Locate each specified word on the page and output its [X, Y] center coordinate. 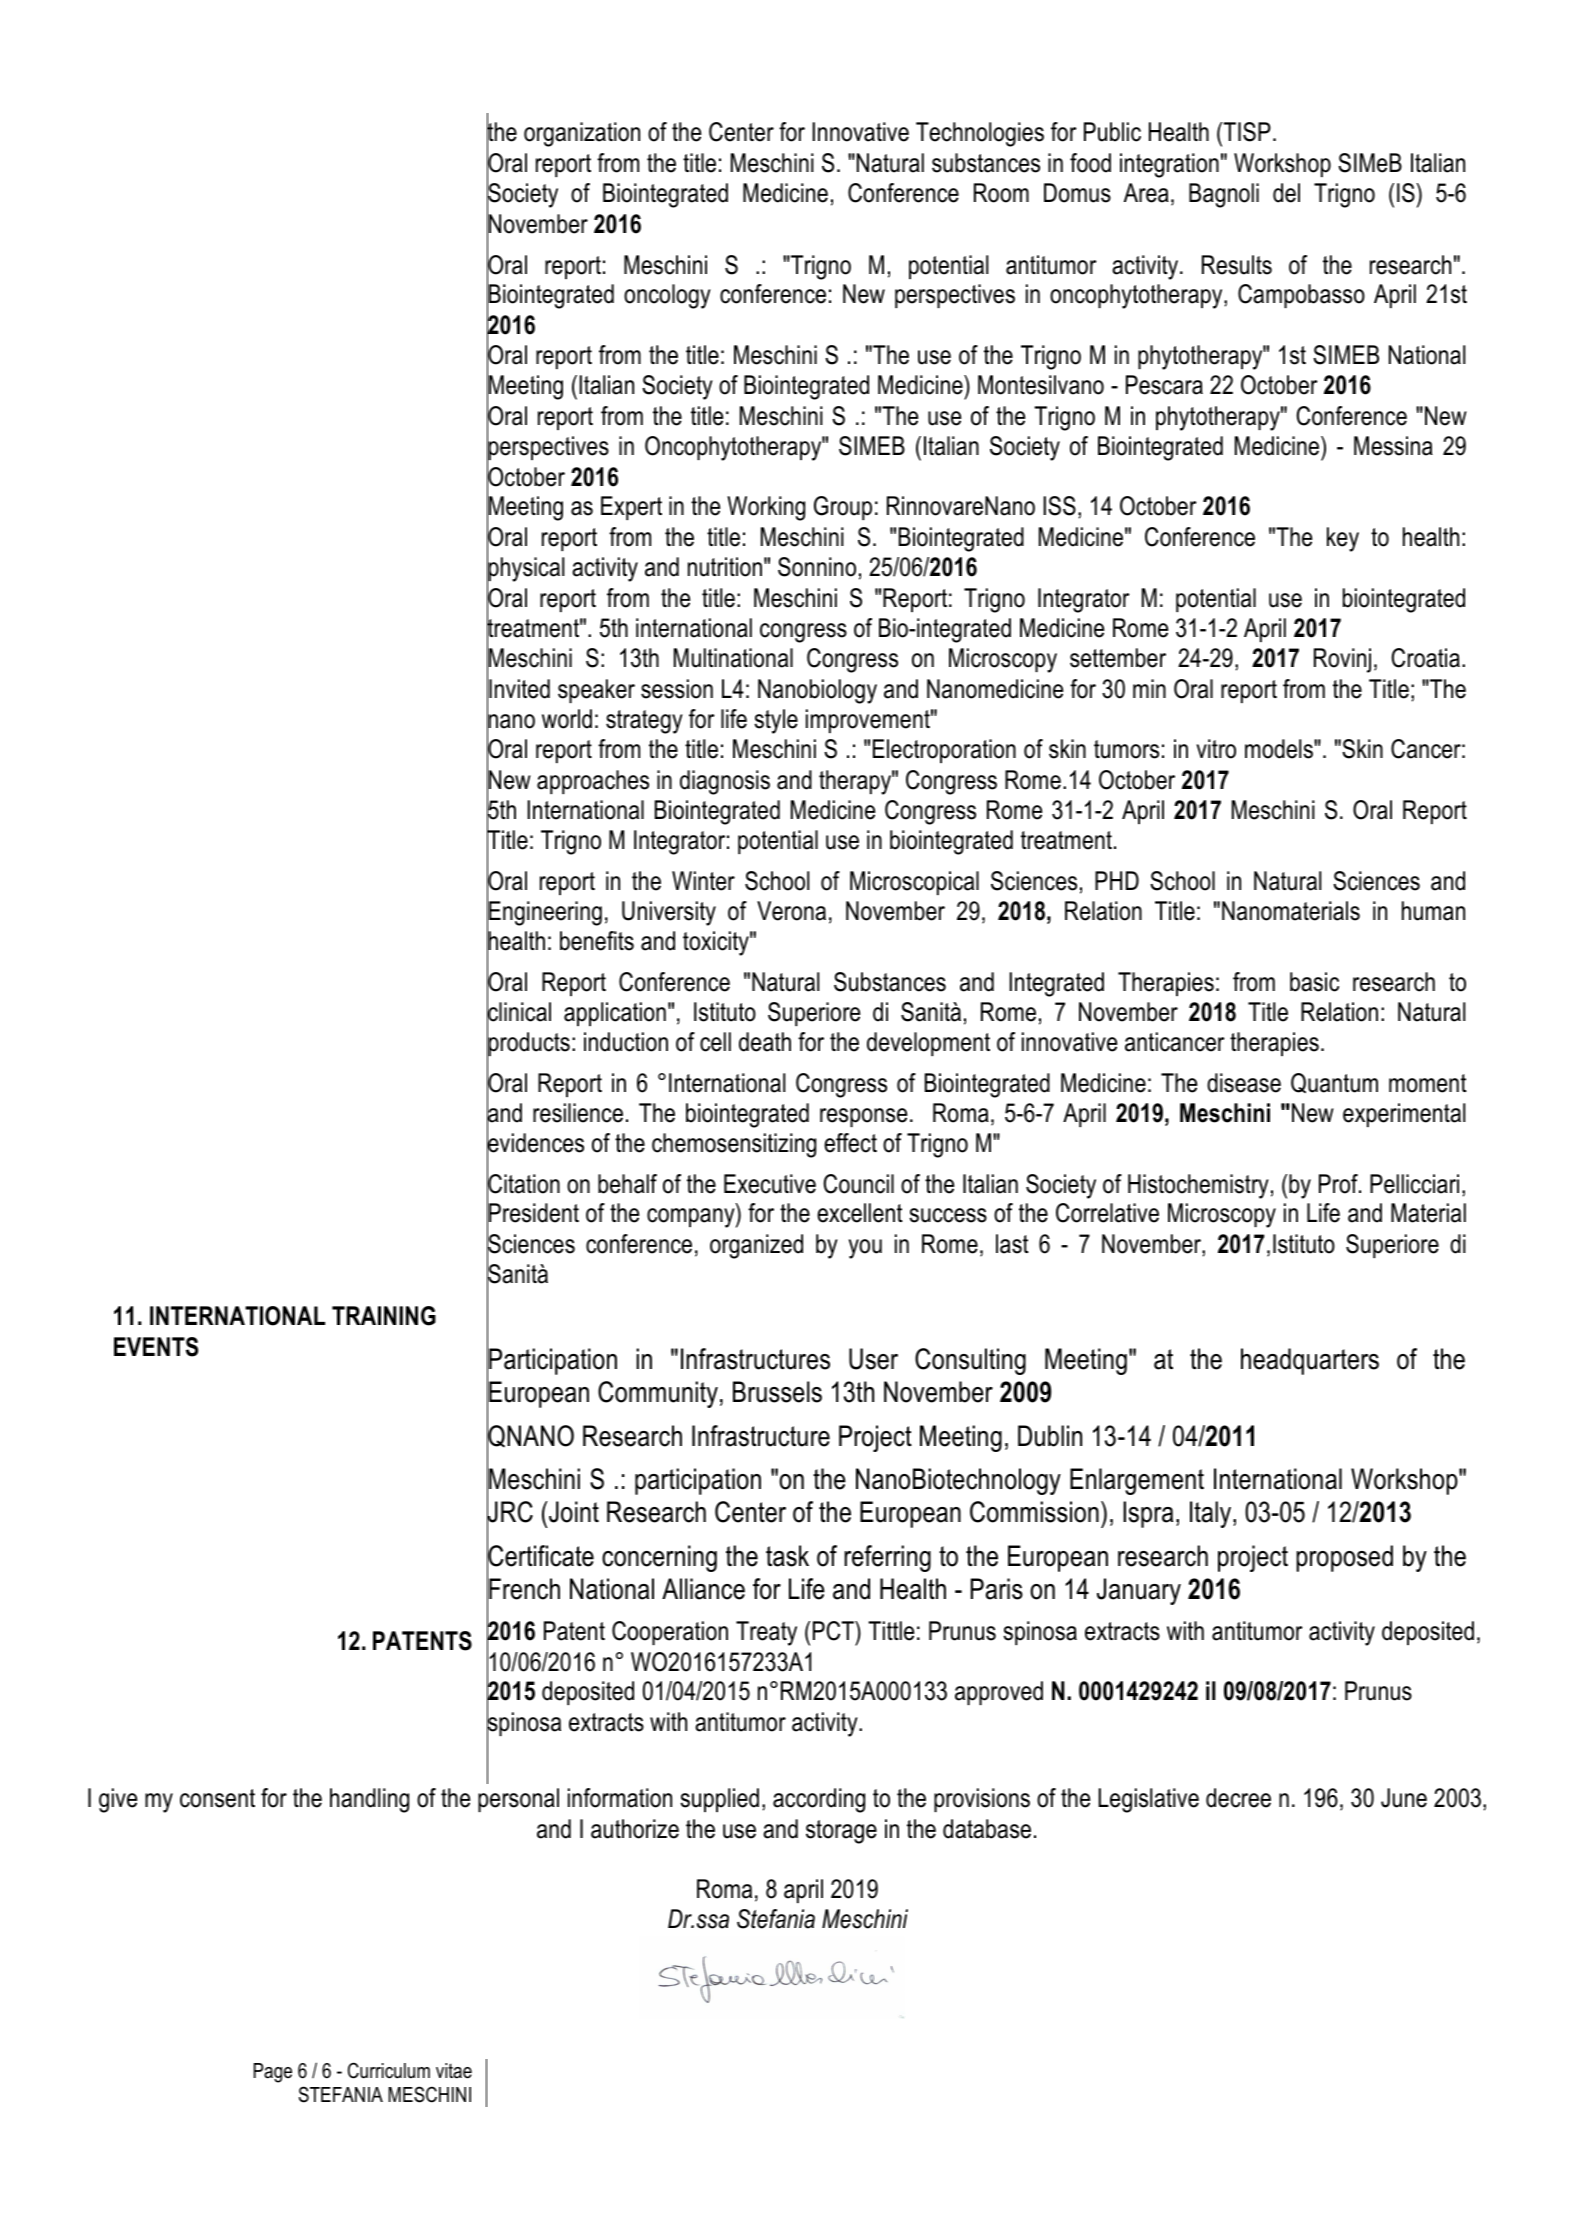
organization [582, 134]
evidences [535, 1143]
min [1149, 688]
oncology [667, 296]
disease [1244, 1083]
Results [1237, 265]
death [765, 1042]
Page [273, 2073]
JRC [510, 1512]
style [776, 721]
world [567, 719]
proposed [1344, 1558]
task [787, 1556]
